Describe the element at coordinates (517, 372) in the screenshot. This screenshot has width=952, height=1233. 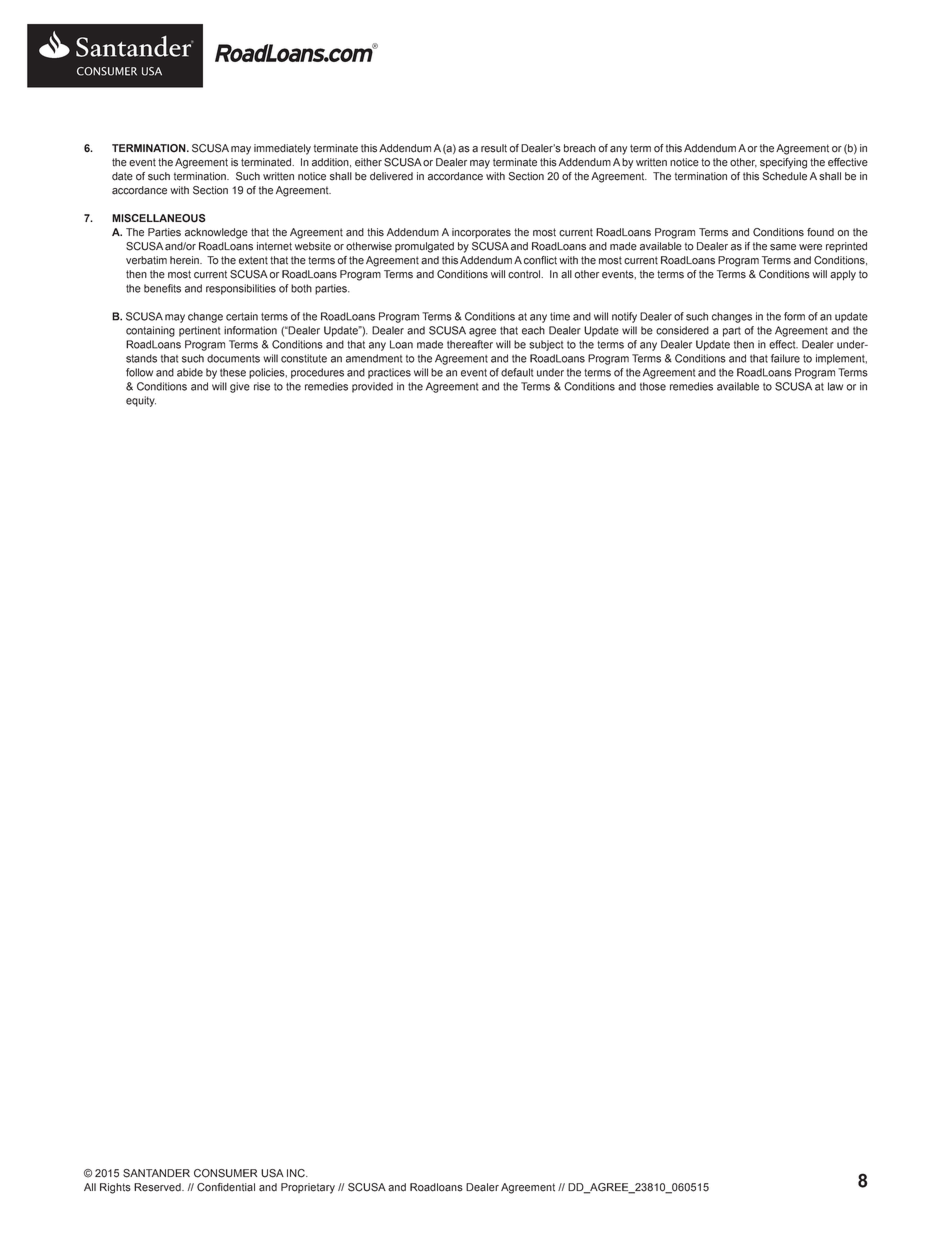
I see `default` at that location.
